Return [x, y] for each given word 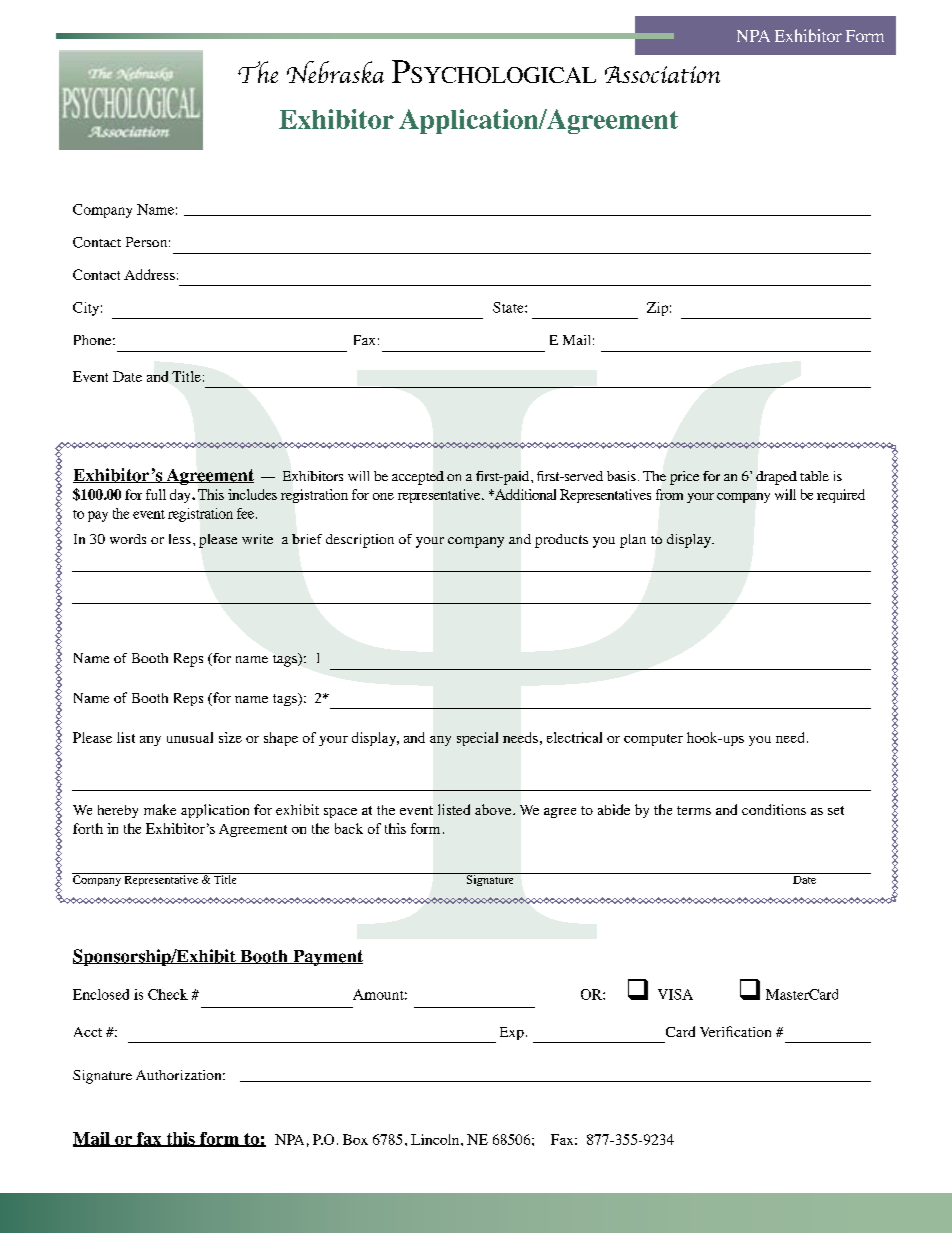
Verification [735, 1031]
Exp [512, 1033]
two [178, 318]
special [477, 739]
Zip [657, 309]
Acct [88, 1032]
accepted [418, 478]
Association [662, 74]
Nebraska [335, 72]
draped [776, 478]
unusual [190, 737]
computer [653, 740]
